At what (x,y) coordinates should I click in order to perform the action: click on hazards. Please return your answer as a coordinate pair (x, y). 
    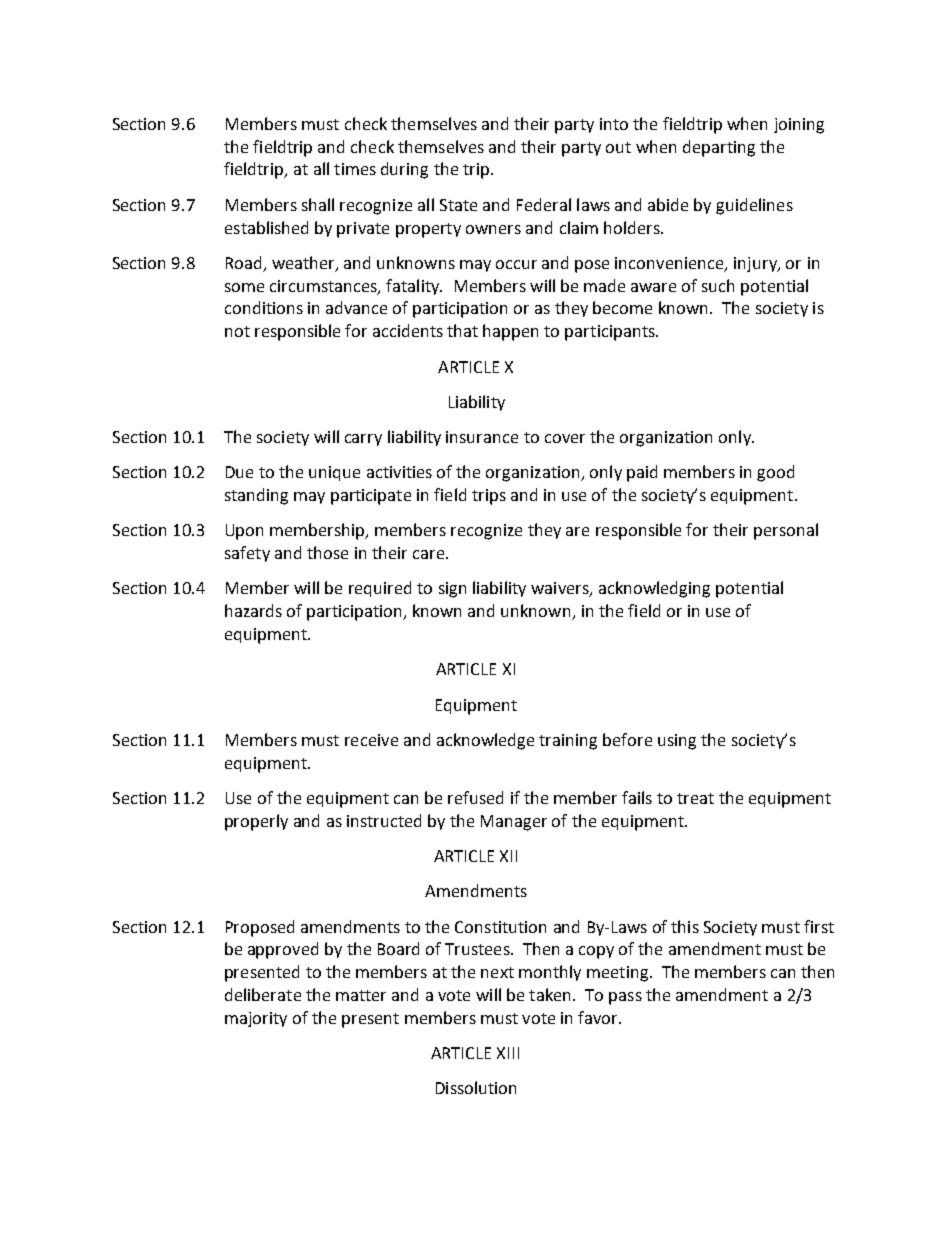
    Looking at the image, I should click on (253, 610).
